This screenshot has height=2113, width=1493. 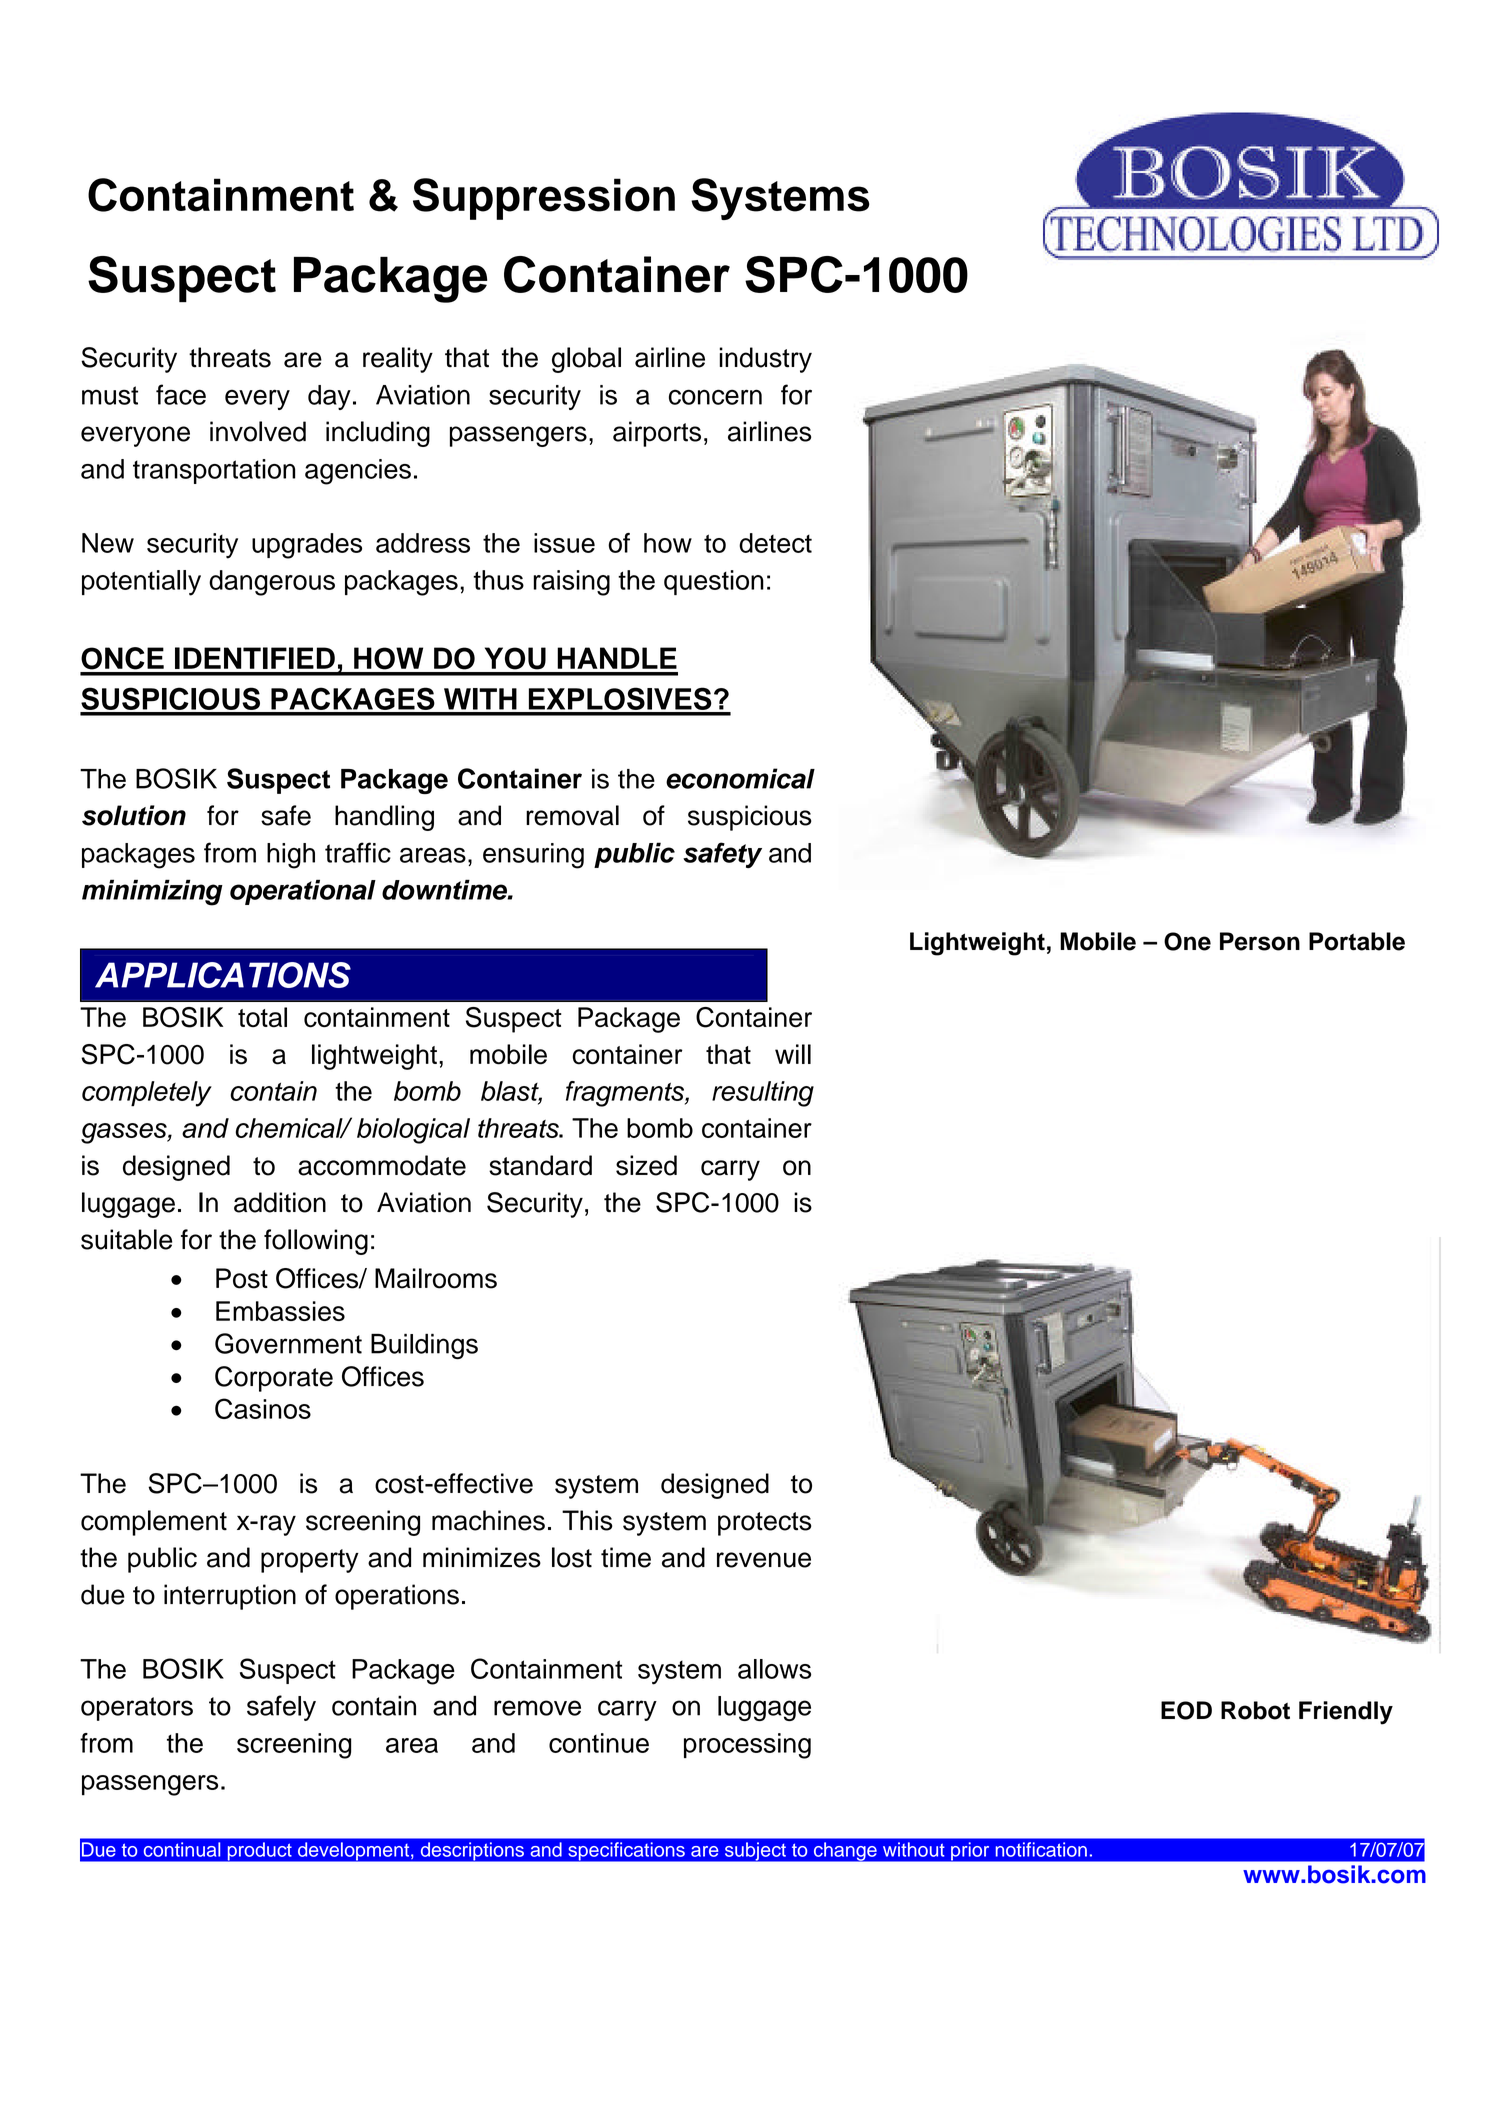 I want to click on Person, so click(x=1260, y=941).
